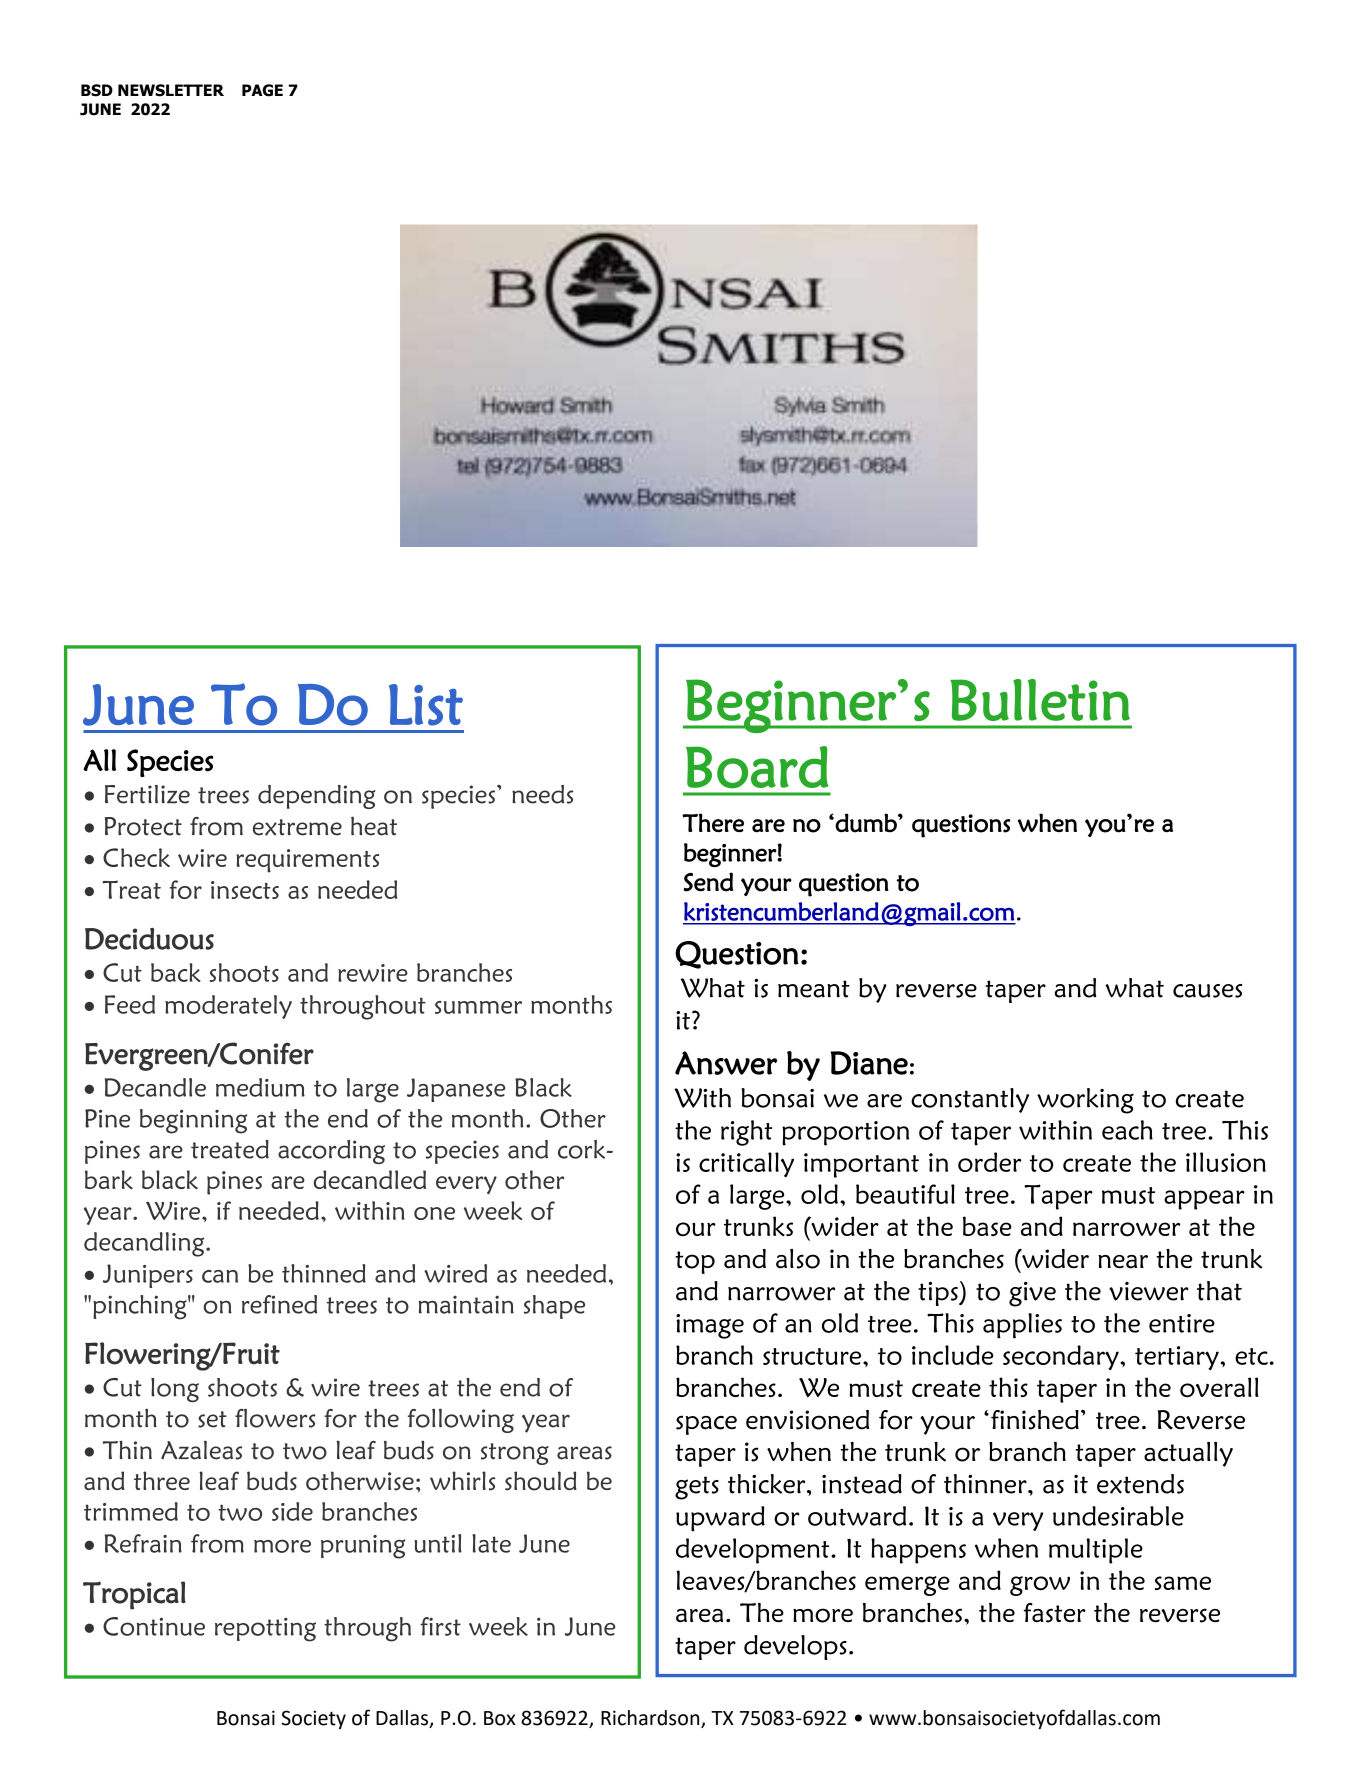 This document has height=1771, width=1368. Describe the element at coordinates (265, 1630) in the document. I see `repotting` at that location.
